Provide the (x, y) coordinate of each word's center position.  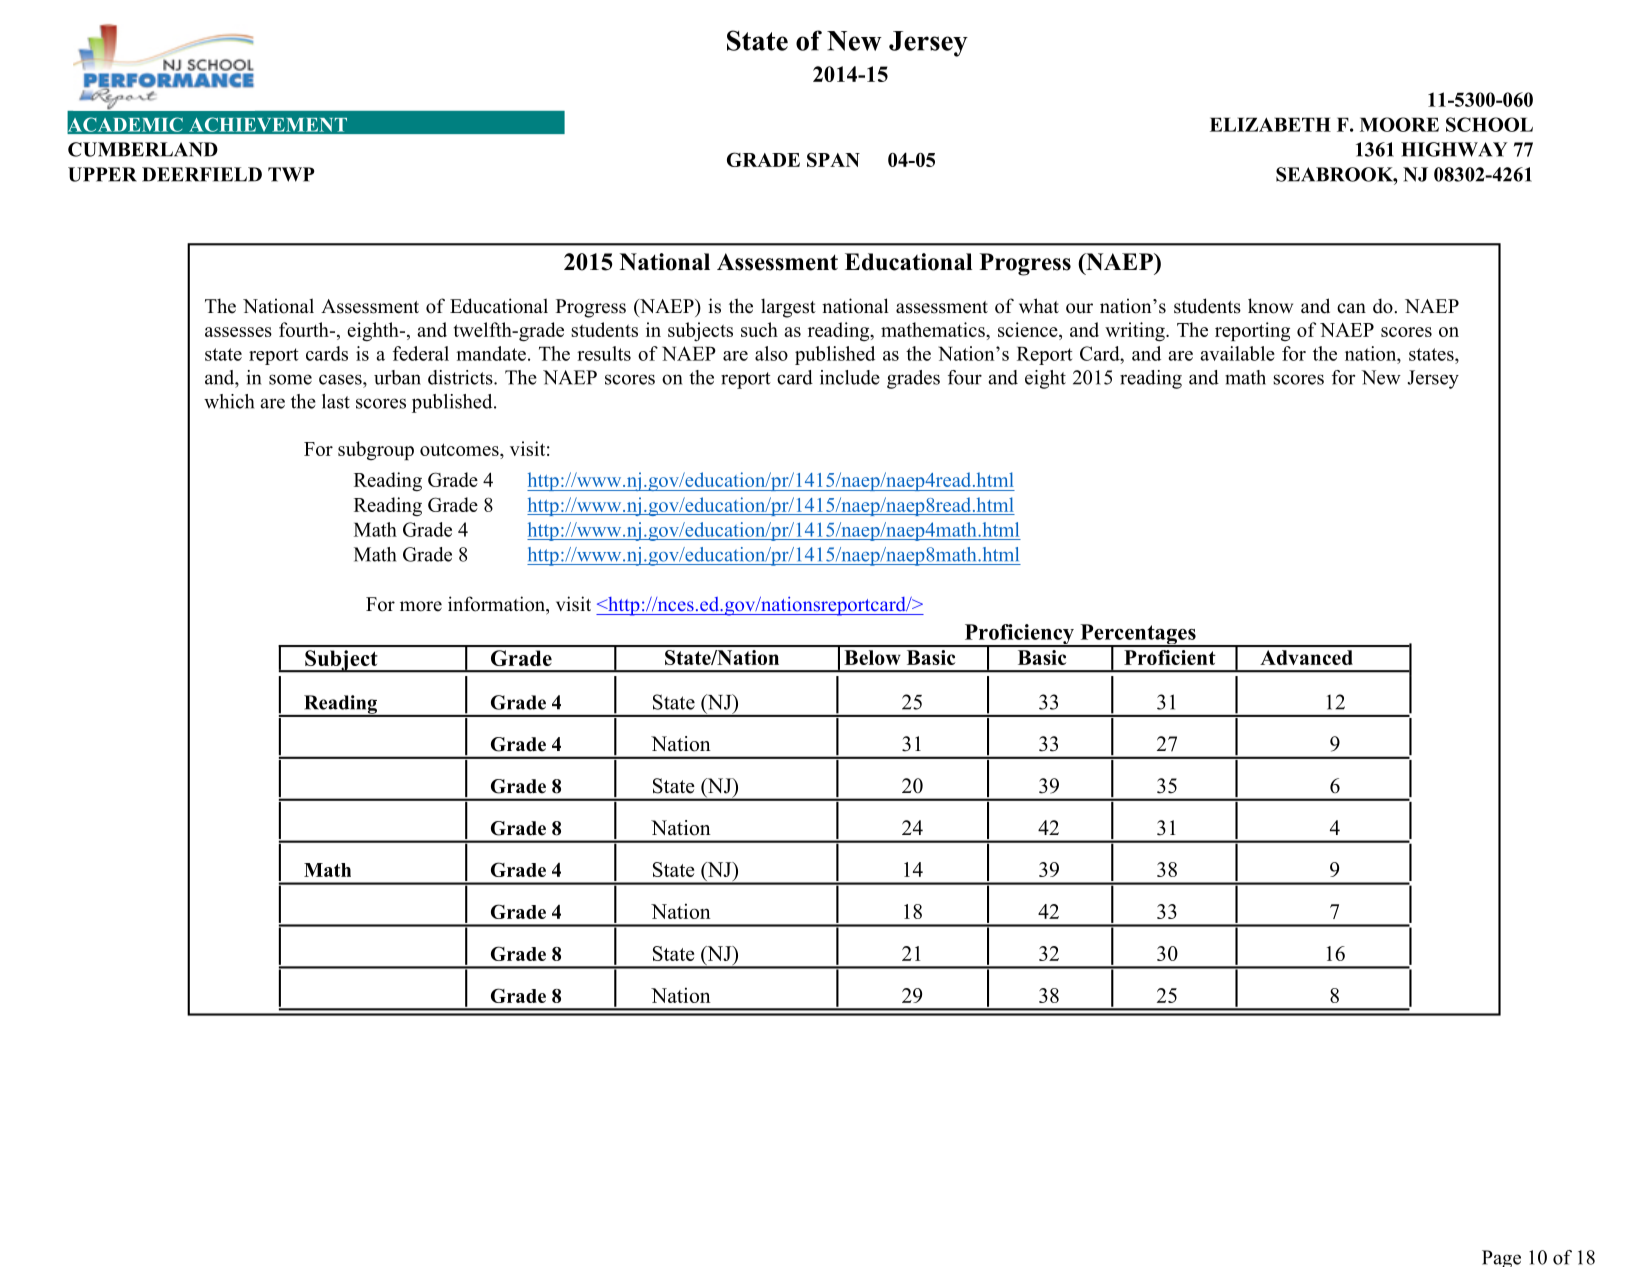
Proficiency (1019, 635)
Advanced (1306, 657)
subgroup (376, 450)
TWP (291, 174)
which (229, 401)
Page (1501, 1258)
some (290, 379)
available (1237, 353)
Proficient (1170, 657)
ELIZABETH (1270, 124)
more (421, 606)
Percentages (1138, 635)
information (498, 605)
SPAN (833, 159)
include (850, 377)
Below (873, 657)
